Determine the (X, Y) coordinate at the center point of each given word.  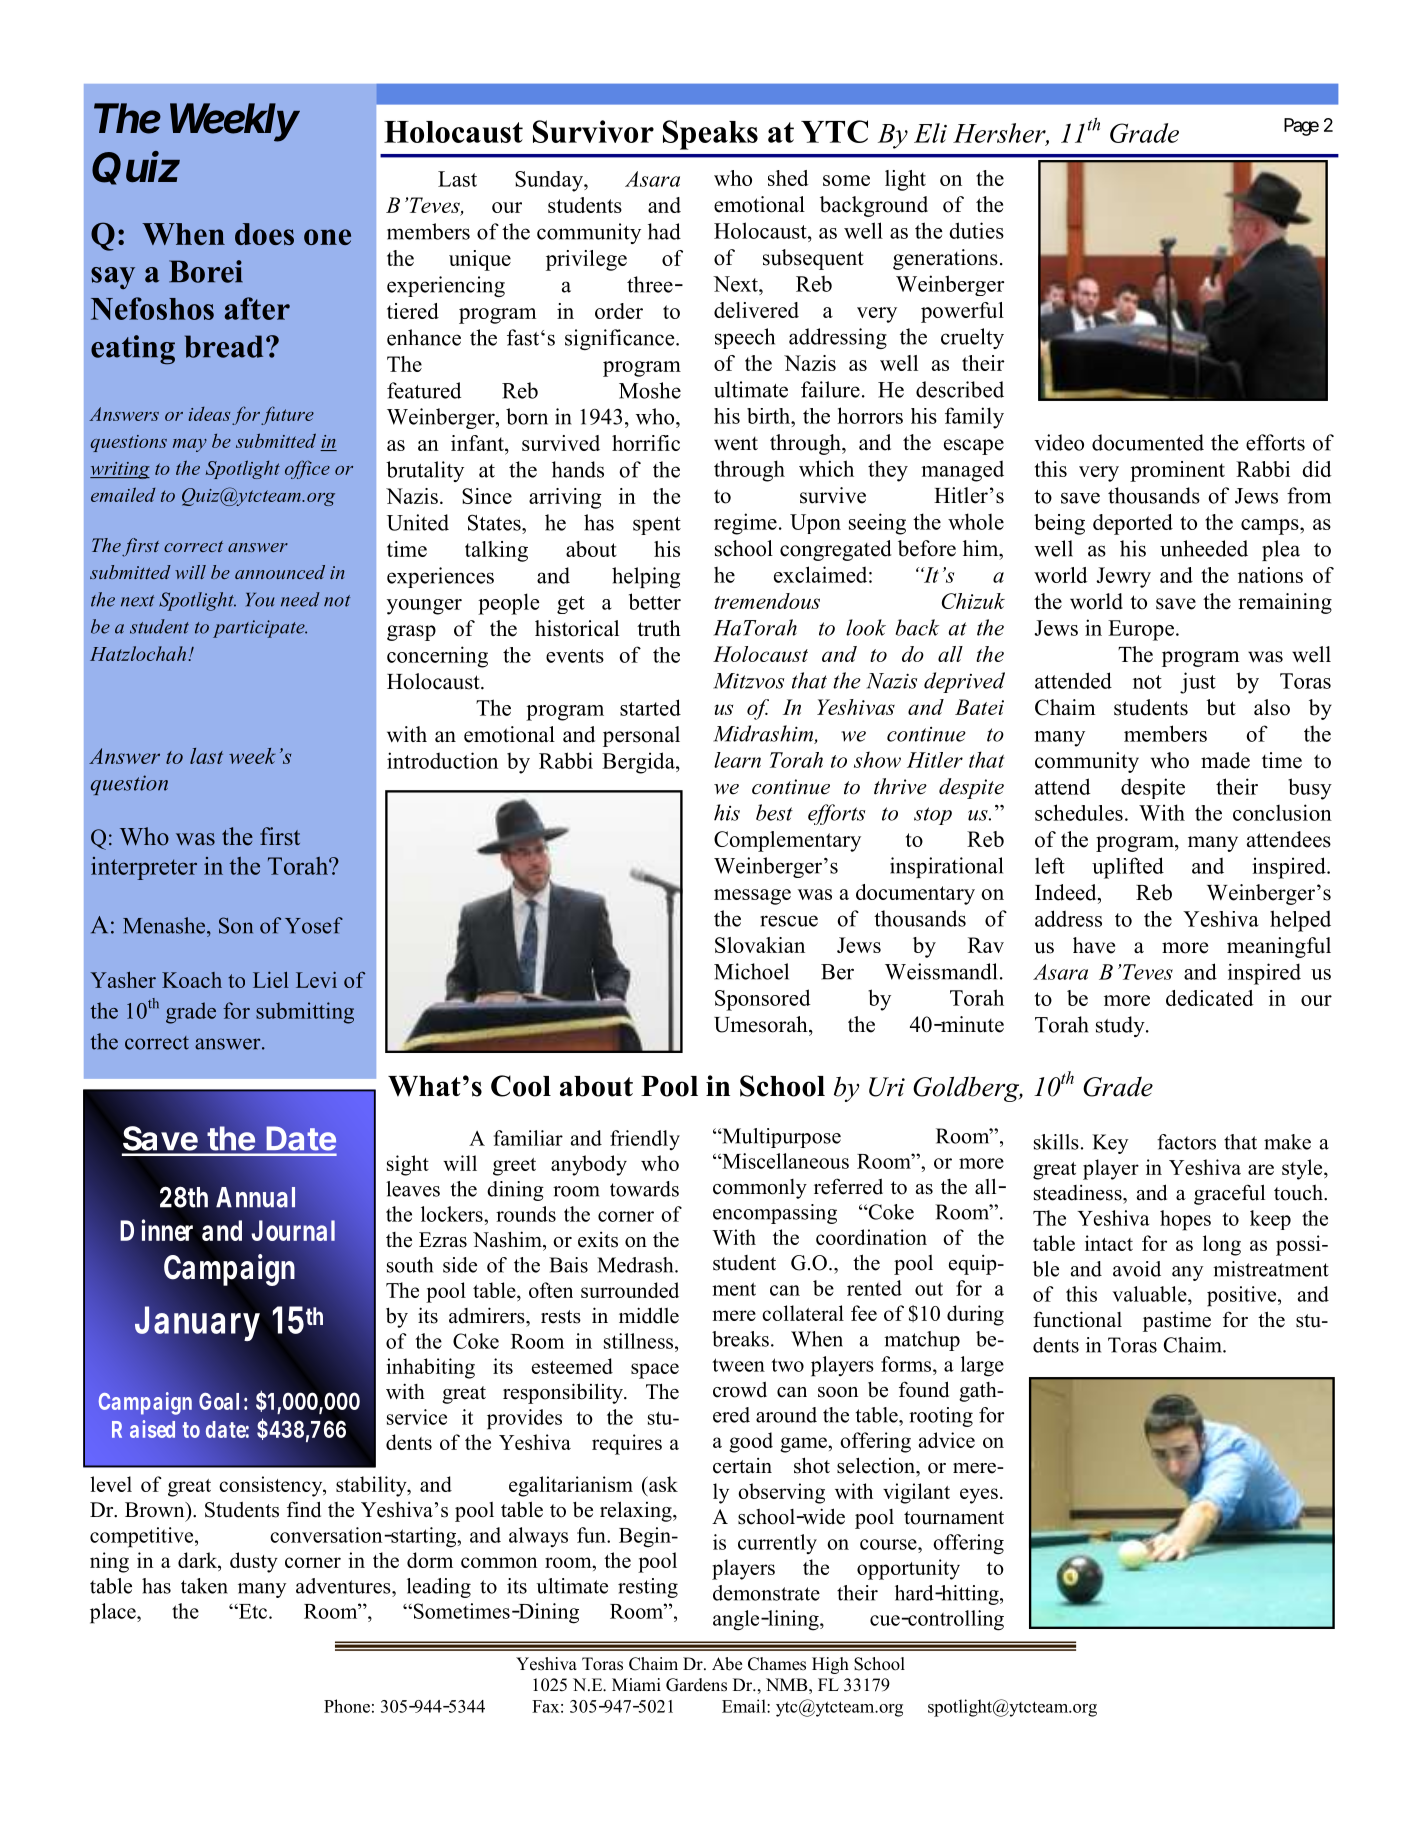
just (1198, 683)
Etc (253, 1611)
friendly (645, 1140)
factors (1186, 1142)
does (264, 234)
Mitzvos (748, 681)
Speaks (710, 135)
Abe (727, 1664)
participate (260, 629)
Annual (255, 1197)
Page (1301, 127)
